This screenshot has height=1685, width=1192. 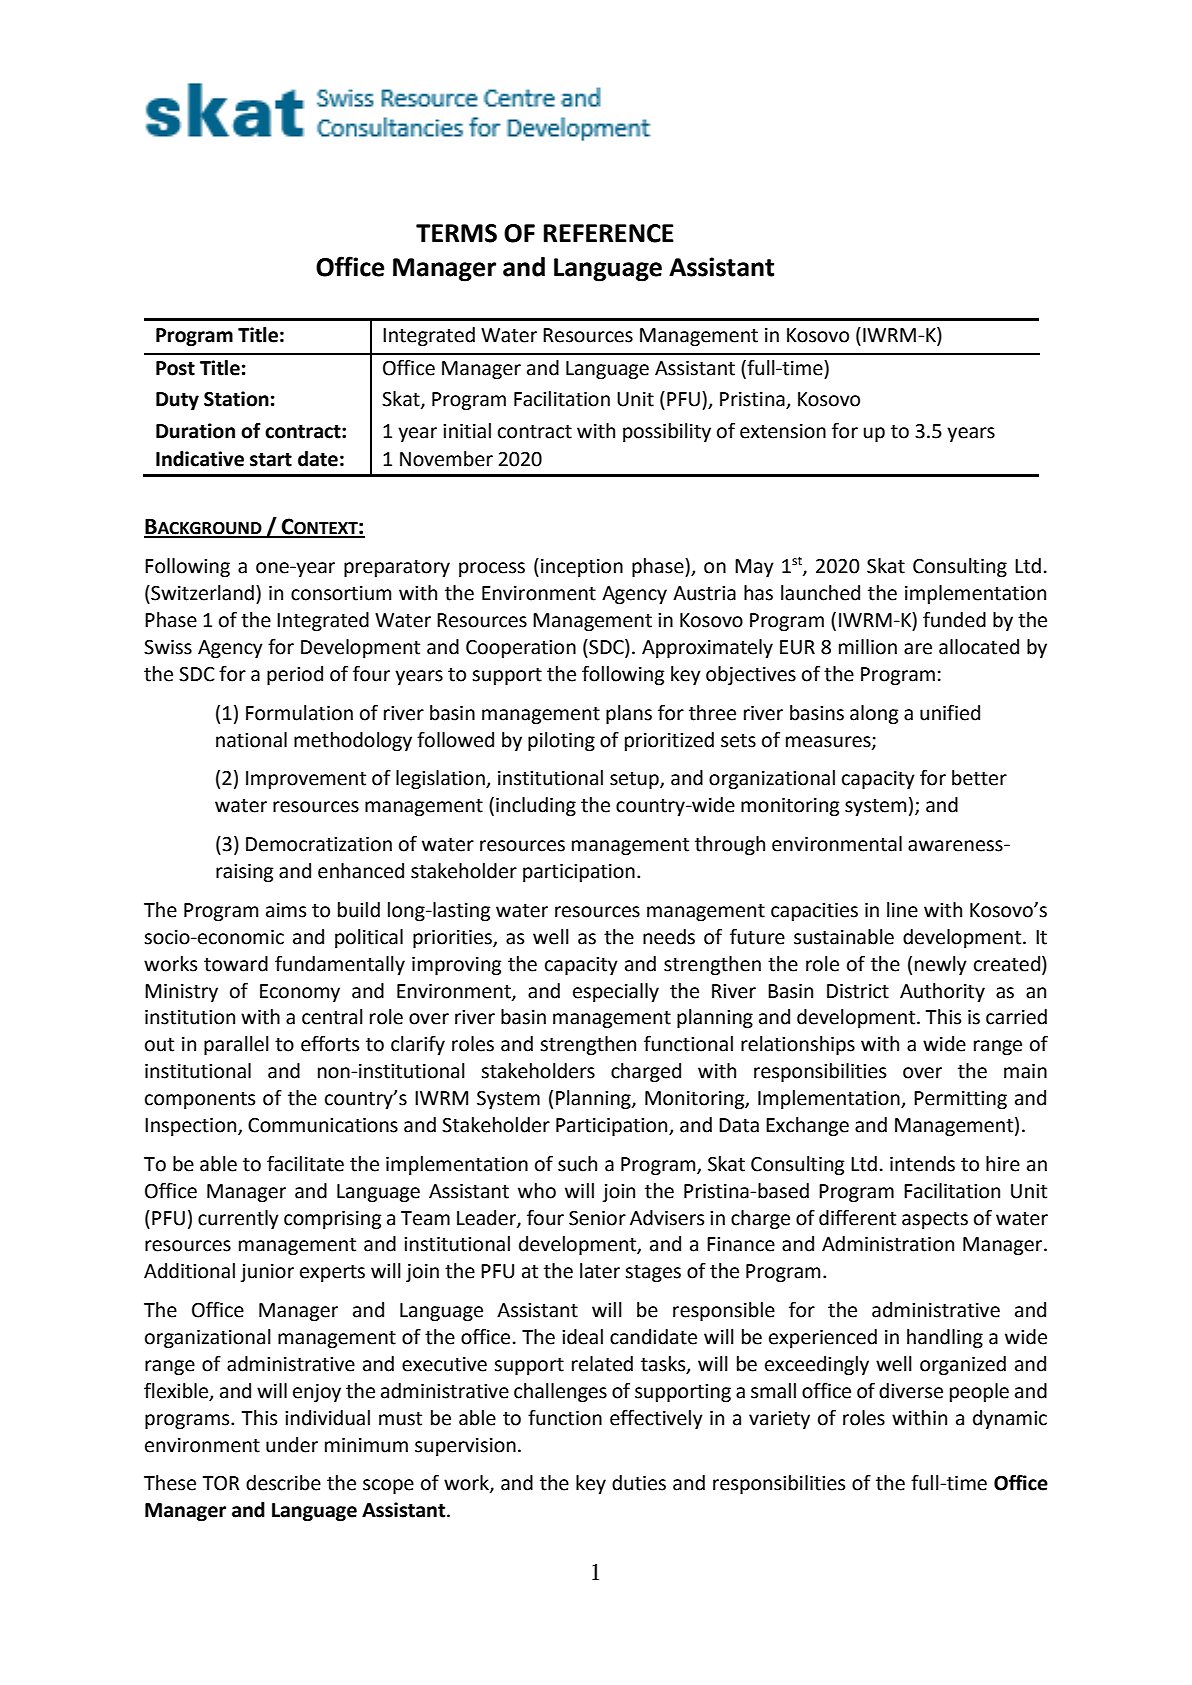 What do you see at coordinates (238, 1219) in the screenshot?
I see `currently` at bounding box center [238, 1219].
